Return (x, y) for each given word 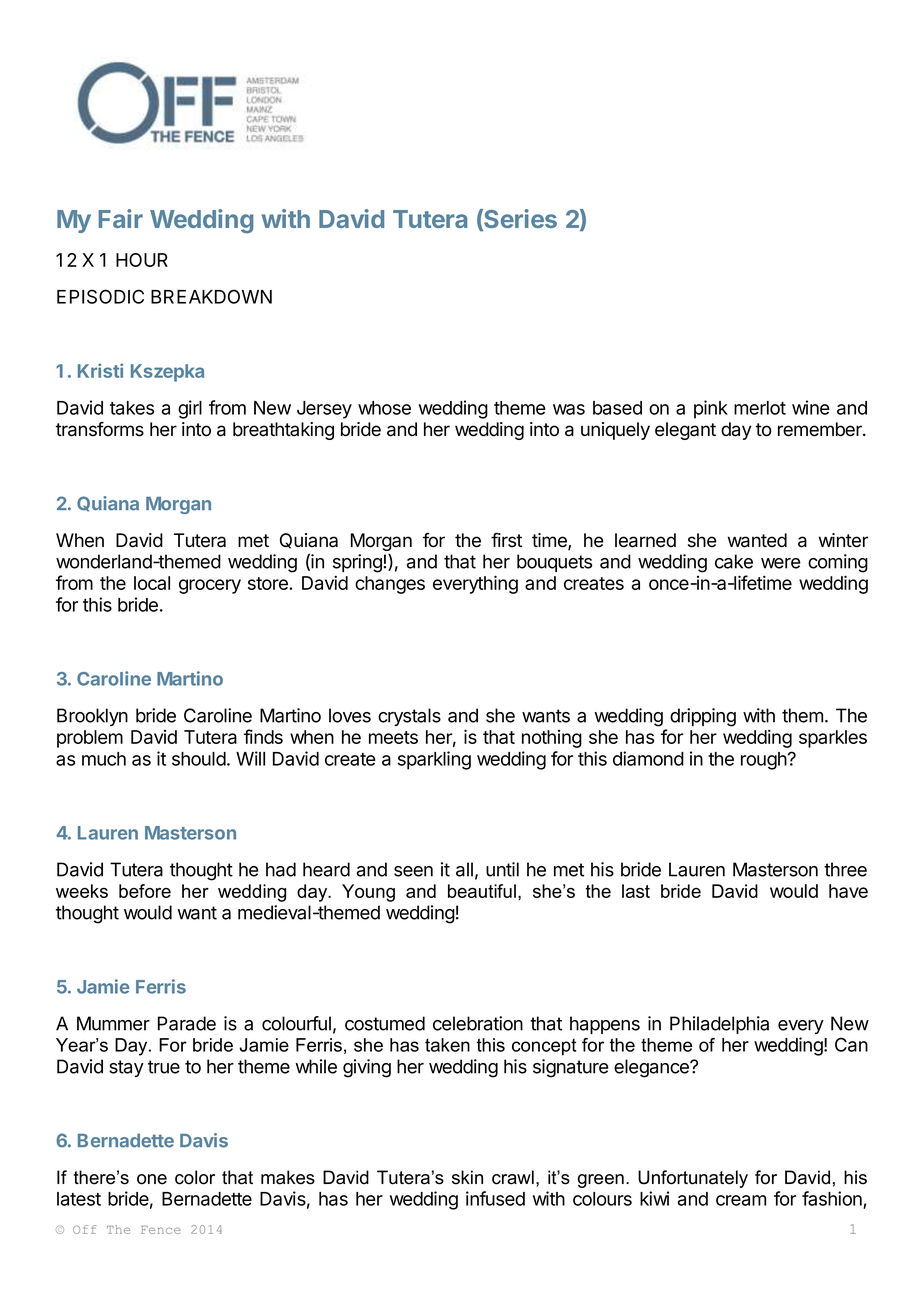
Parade (187, 1023)
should (199, 759)
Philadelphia (719, 1025)
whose (384, 408)
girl (190, 409)
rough (764, 761)
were (781, 563)
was (569, 409)
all (464, 869)
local (152, 583)
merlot (760, 408)
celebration (478, 1023)
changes (390, 585)
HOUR (142, 260)
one (152, 1179)
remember (821, 429)
